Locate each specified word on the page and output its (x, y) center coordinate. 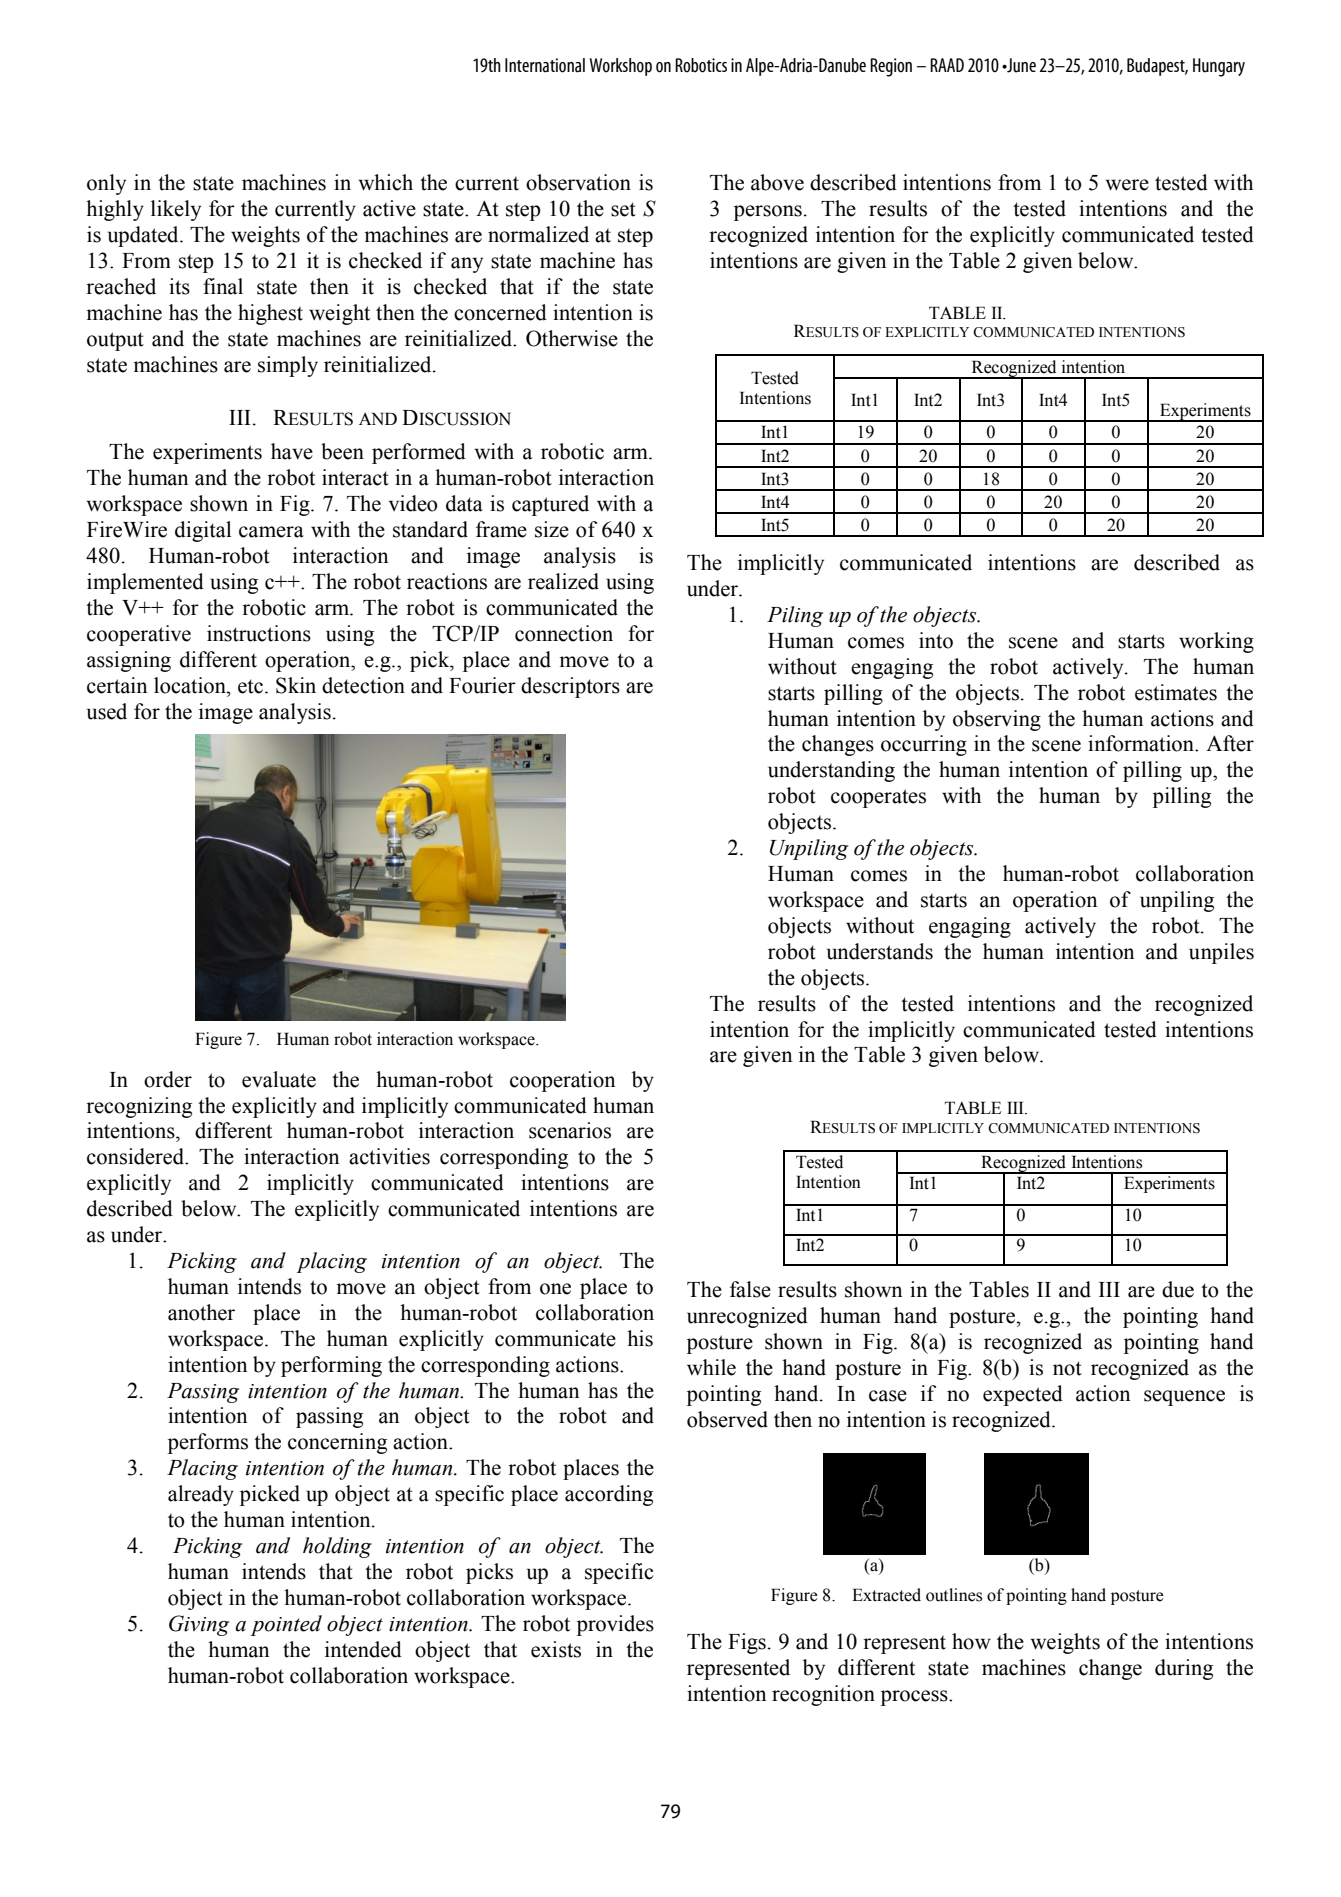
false (750, 1289)
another (201, 1312)
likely (176, 210)
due (1178, 1289)
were (1127, 185)
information (1142, 743)
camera (271, 532)
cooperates (878, 798)
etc (250, 686)
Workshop (621, 67)
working (1216, 642)
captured (550, 505)
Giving (199, 1625)
